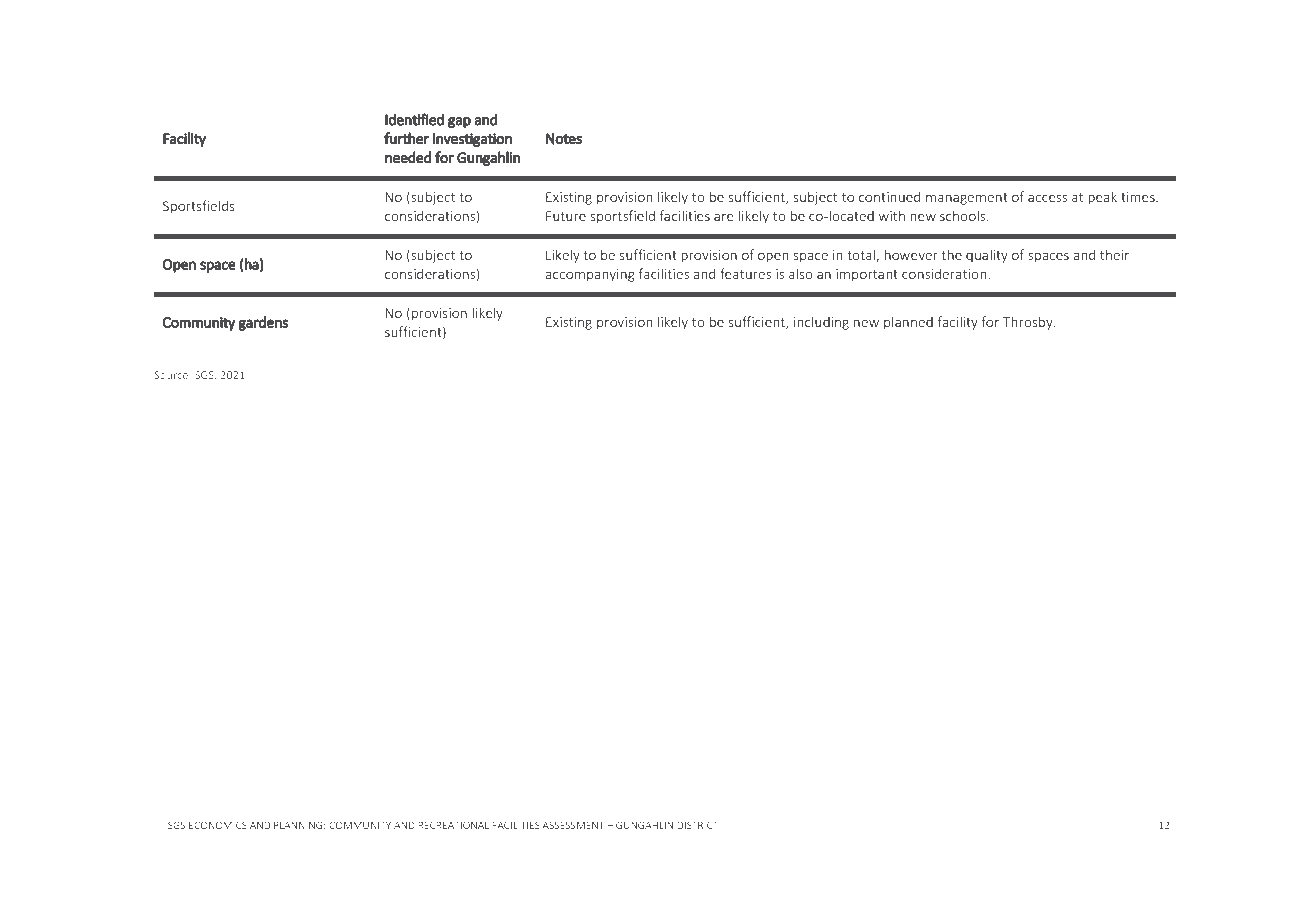 This screenshot has width=1308, height=924. Describe the element at coordinates (218, 825) in the screenshot. I see `ECONOMICS` at that location.
